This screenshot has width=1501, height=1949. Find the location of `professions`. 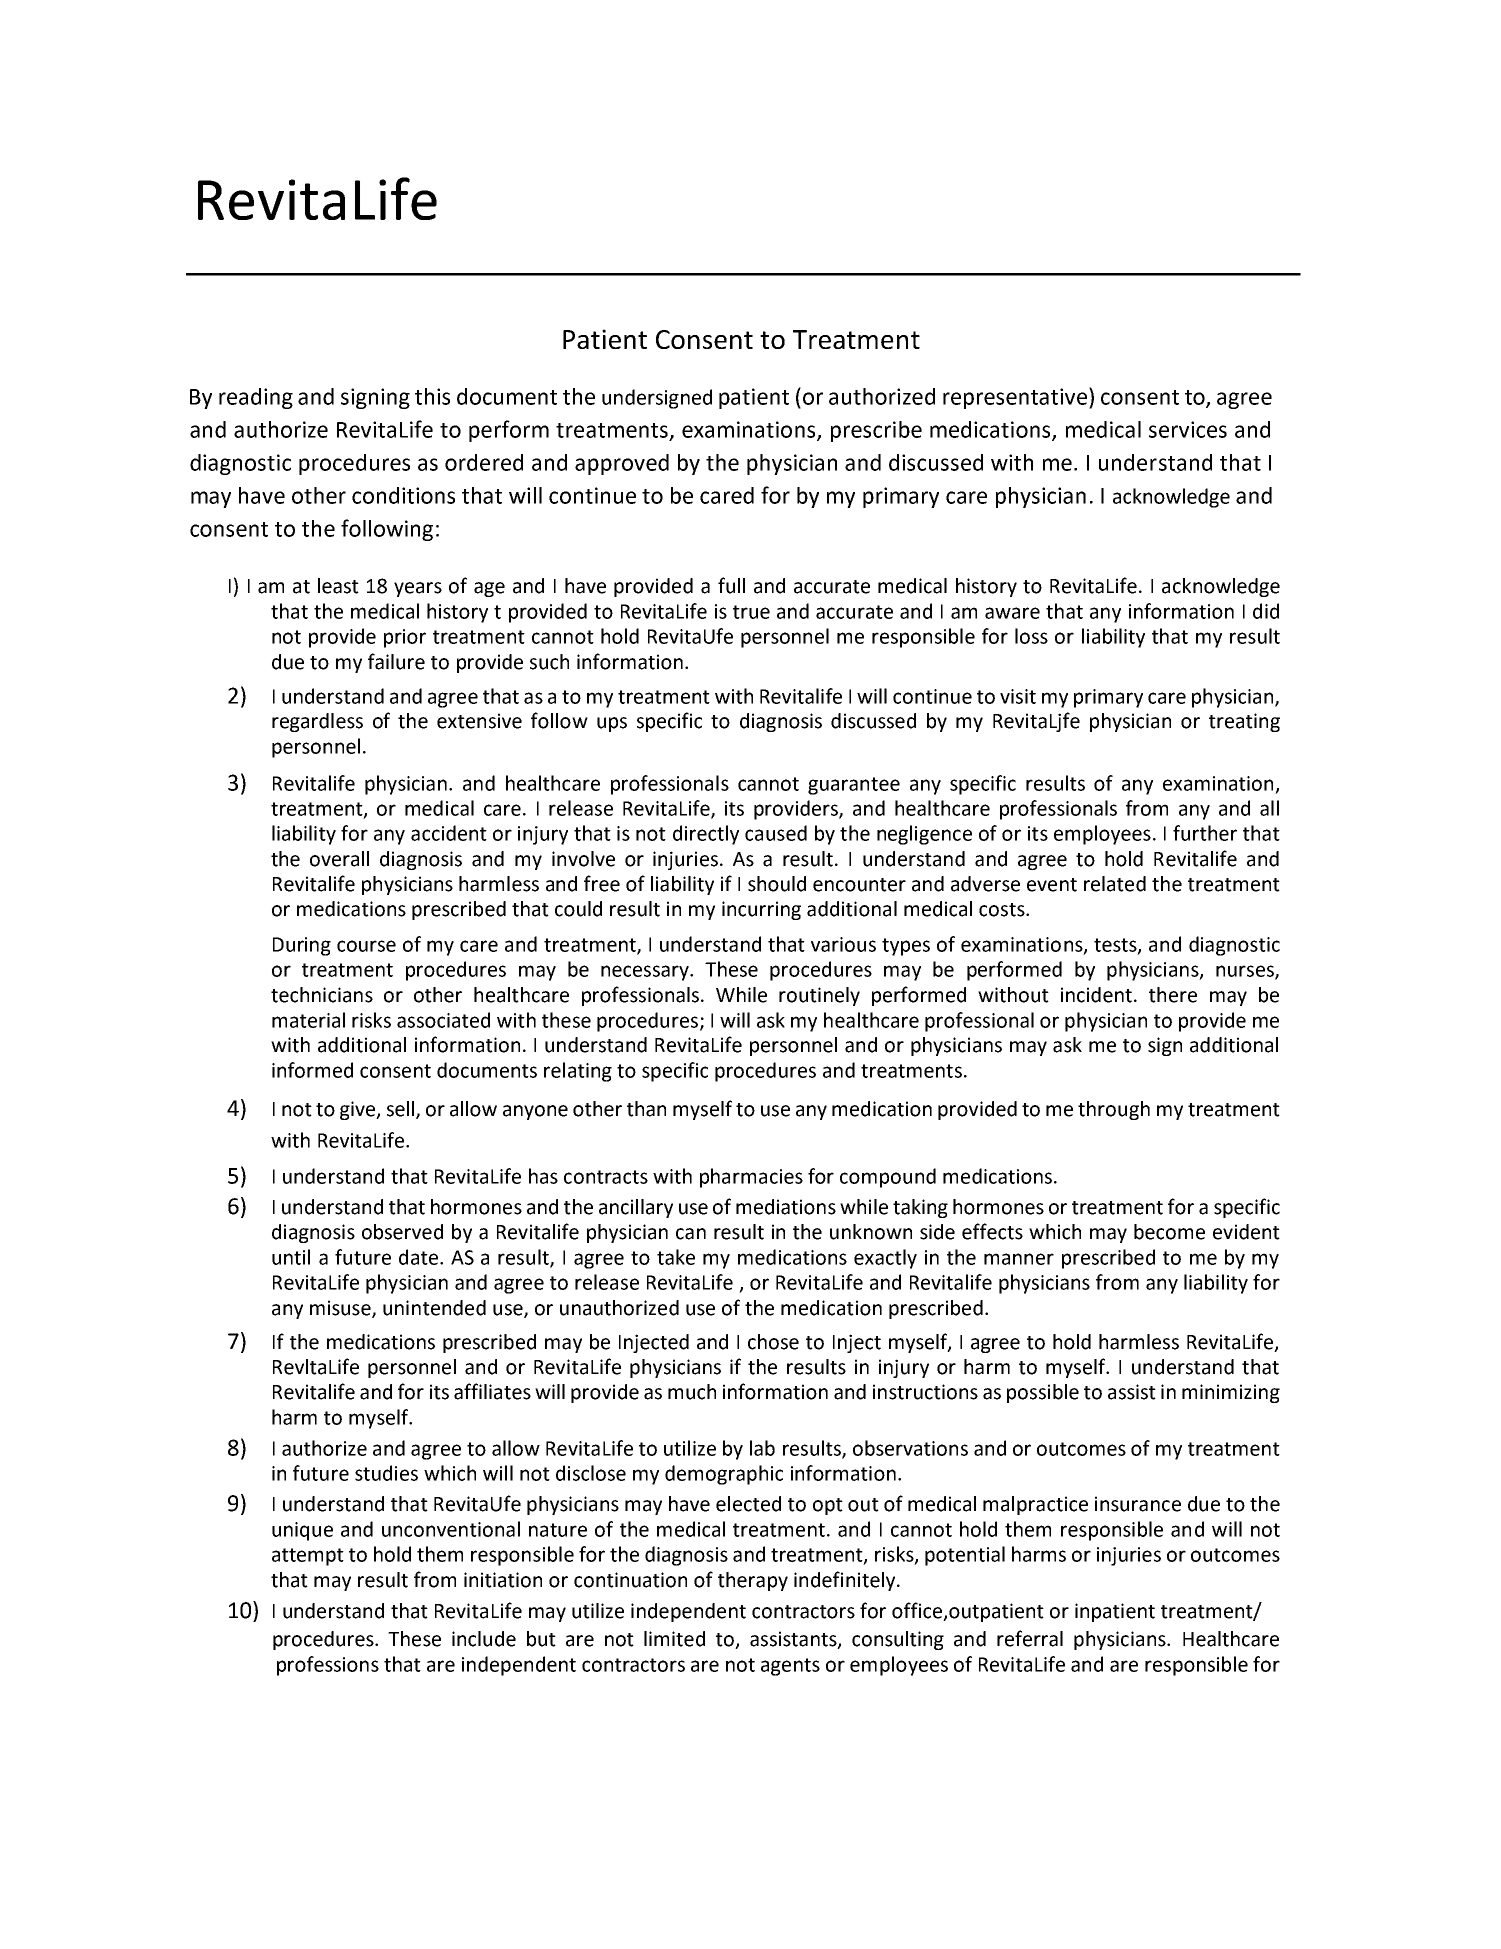

professions is located at coordinates (328, 1666).
